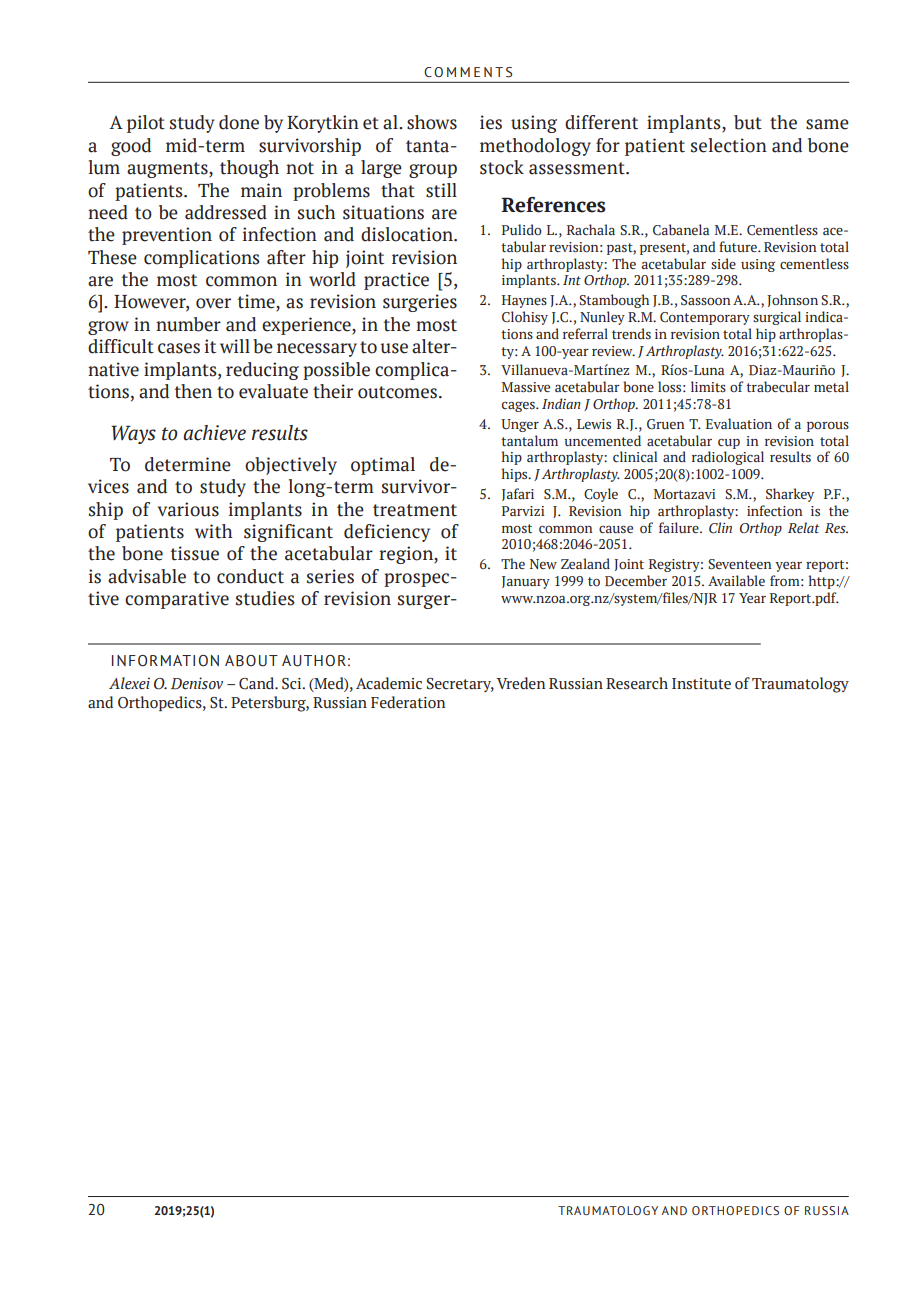 The width and height of the image is (924, 1308). I want to click on Sharkey, so click(790, 495).
